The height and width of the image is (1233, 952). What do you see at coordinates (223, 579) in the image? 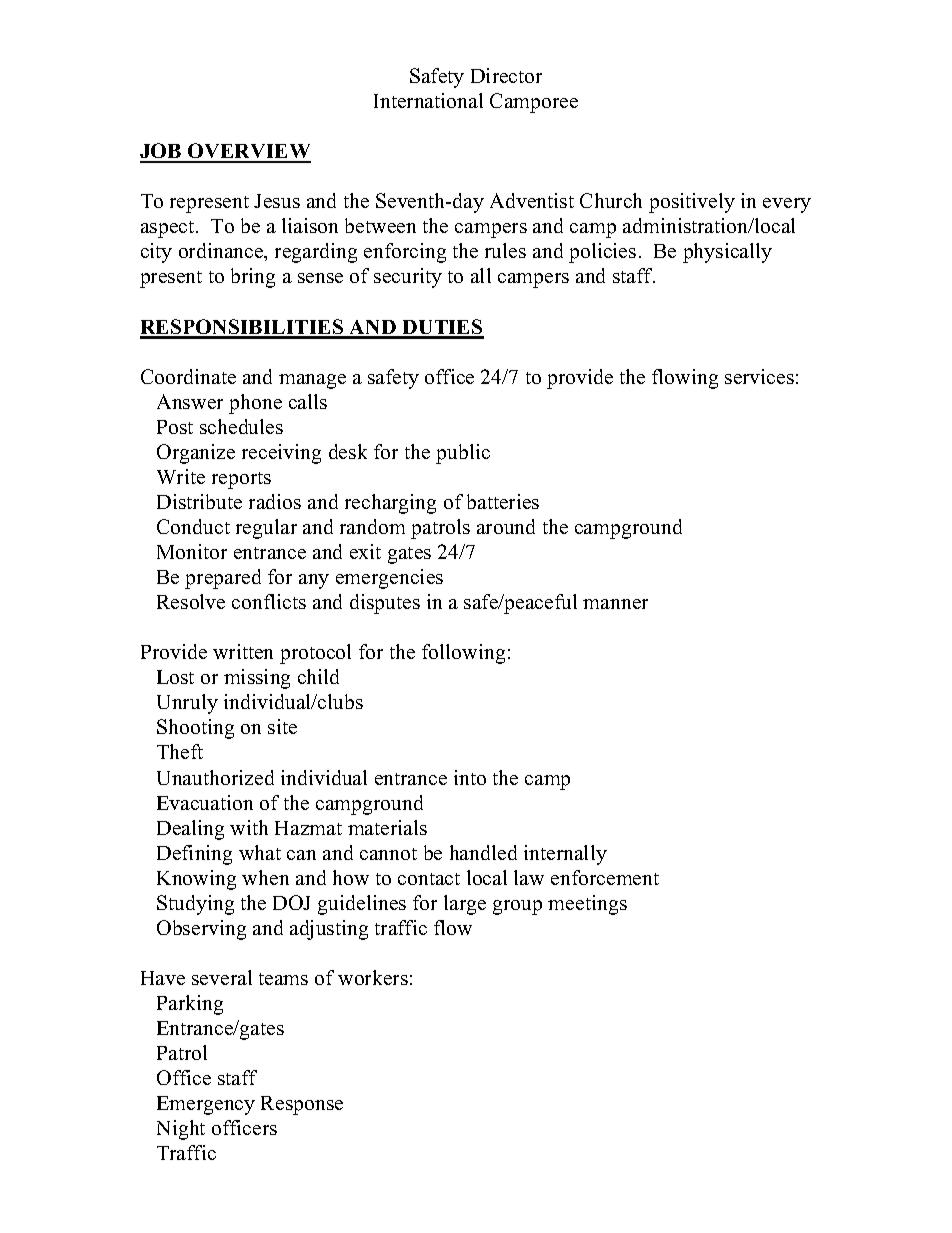
I see `prepared` at bounding box center [223, 579].
